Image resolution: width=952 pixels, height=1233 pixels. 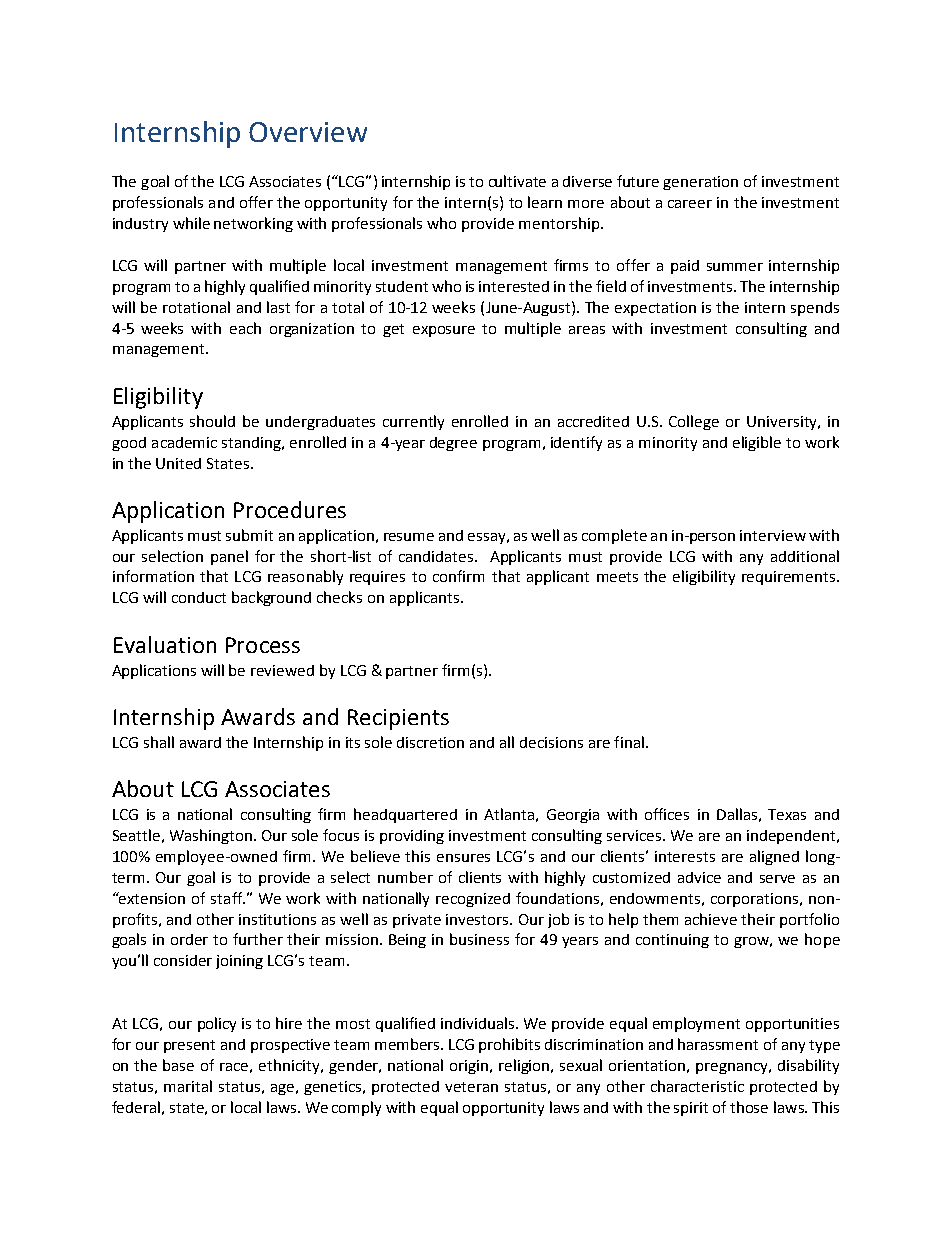 I want to click on should, so click(x=212, y=421).
